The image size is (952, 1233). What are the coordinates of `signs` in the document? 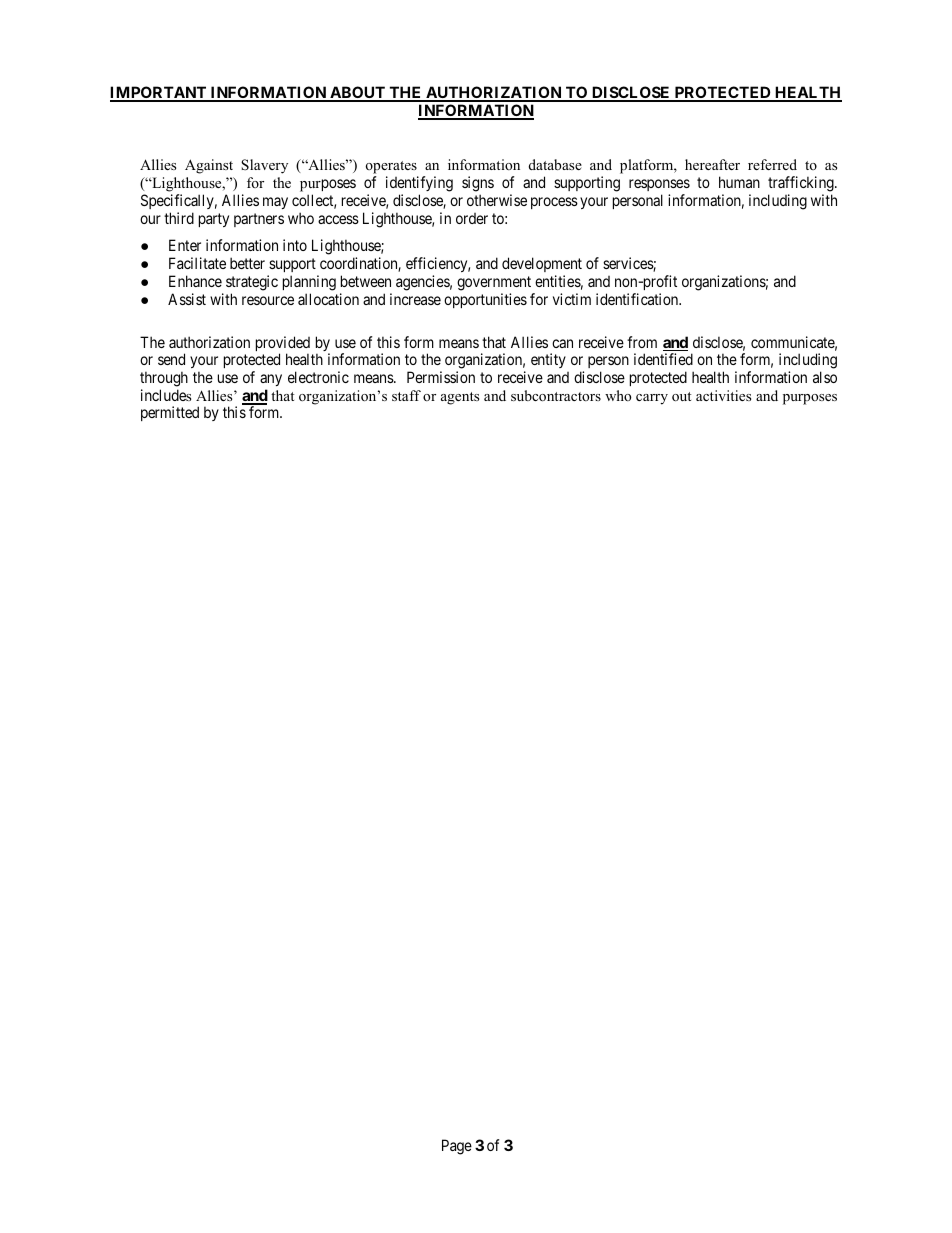 It's located at (478, 185).
